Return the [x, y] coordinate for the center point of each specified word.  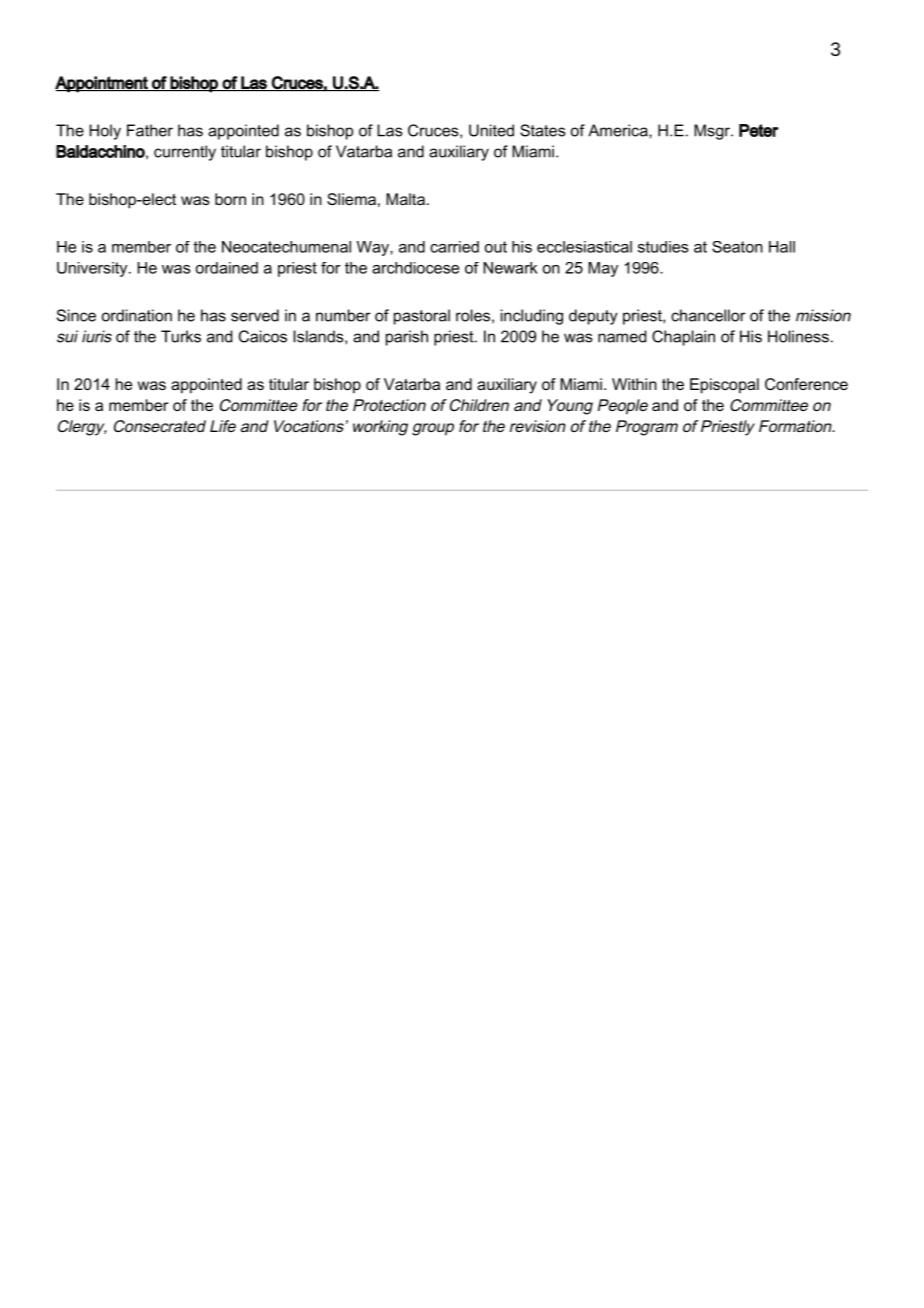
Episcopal [724, 386]
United [491, 130]
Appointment [102, 84]
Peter [759, 130]
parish [407, 338]
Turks [181, 336]
